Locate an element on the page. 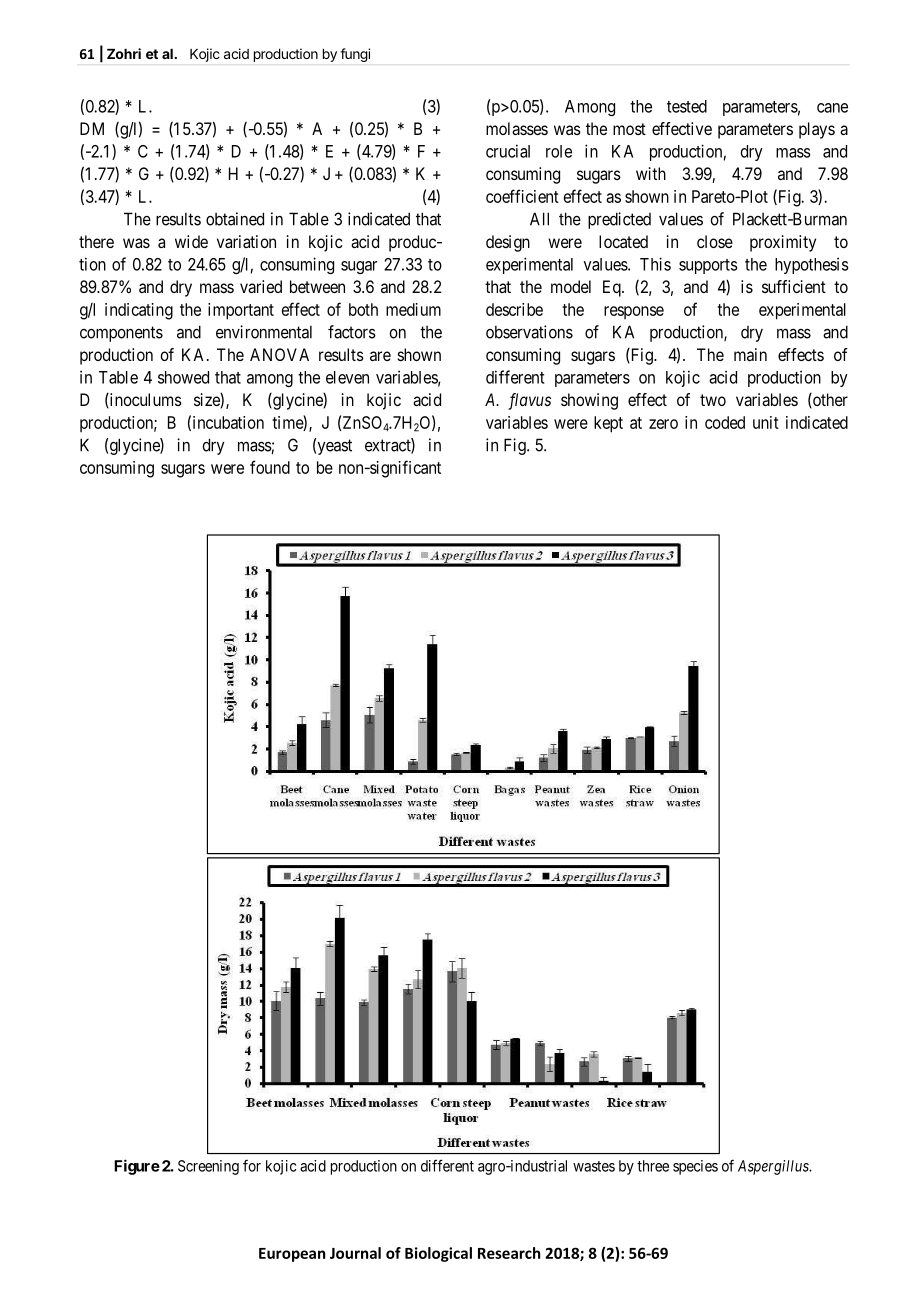 This image has height=1308, width=924. molasses is located at coordinates (517, 128).
